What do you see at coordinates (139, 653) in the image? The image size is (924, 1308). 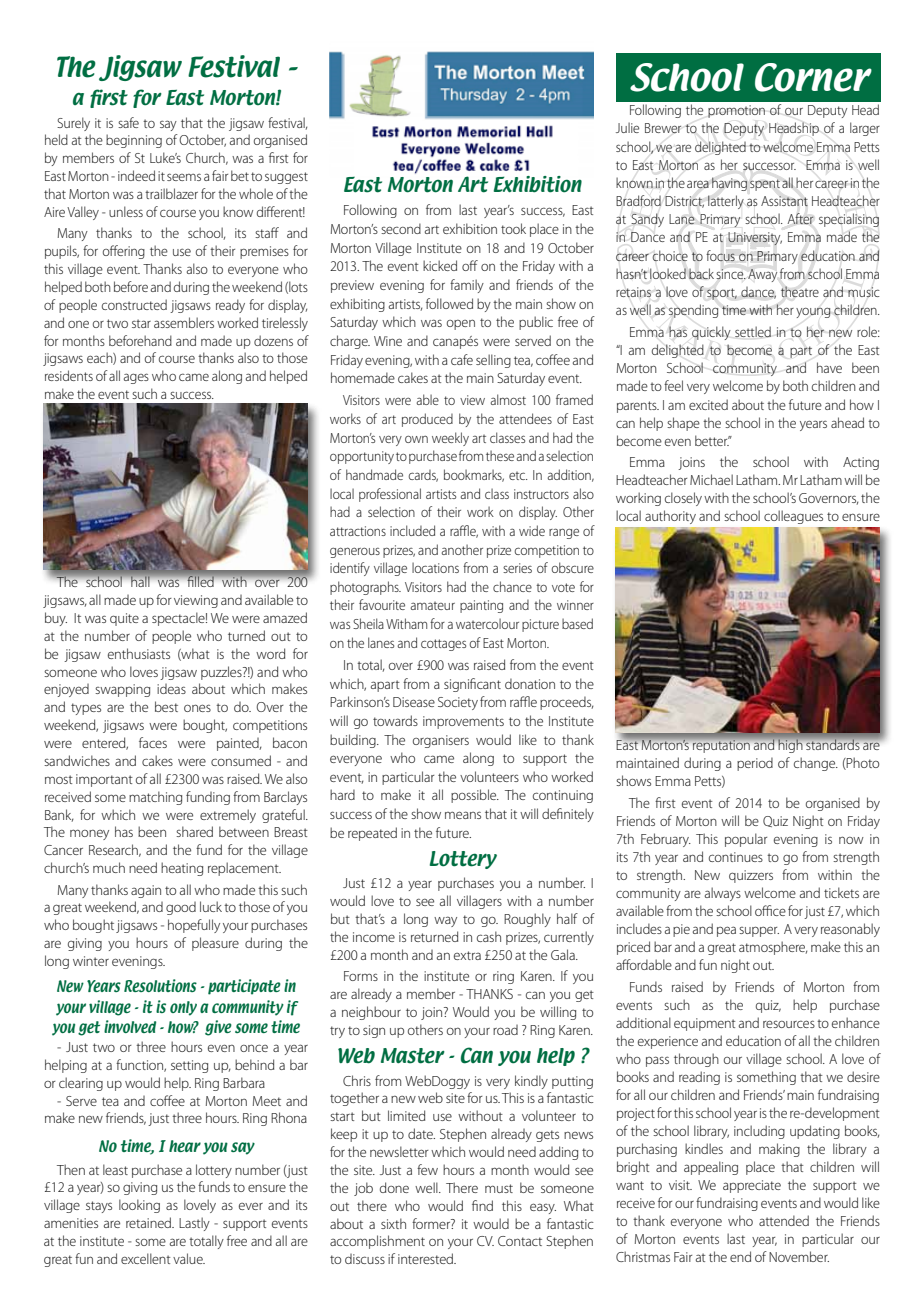 I see `enthusiasts` at bounding box center [139, 653].
